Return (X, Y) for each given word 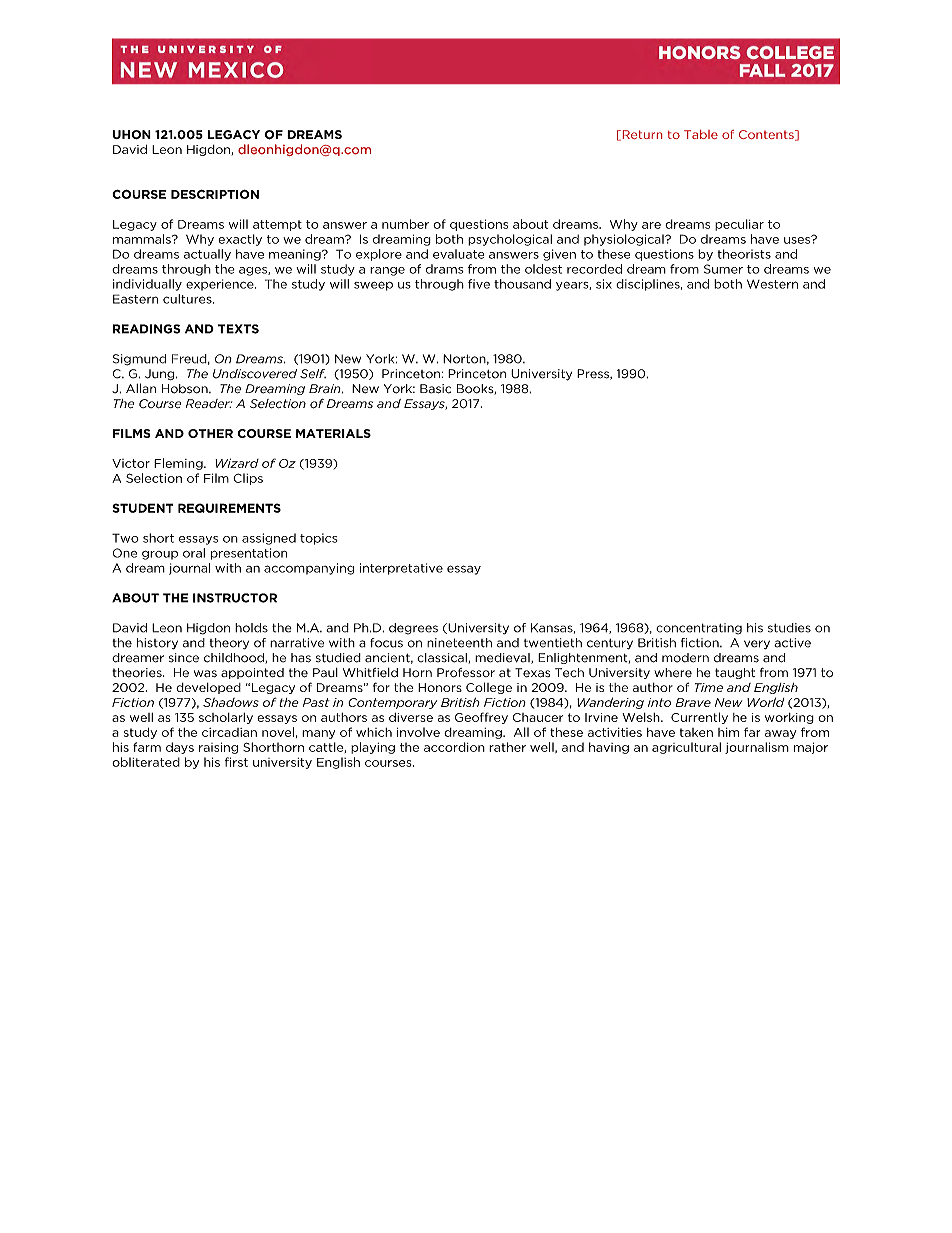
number (405, 224)
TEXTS (238, 329)
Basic (435, 389)
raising (218, 748)
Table (701, 134)
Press (594, 374)
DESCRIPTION (215, 194)
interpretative (401, 569)
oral (194, 553)
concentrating (699, 629)
